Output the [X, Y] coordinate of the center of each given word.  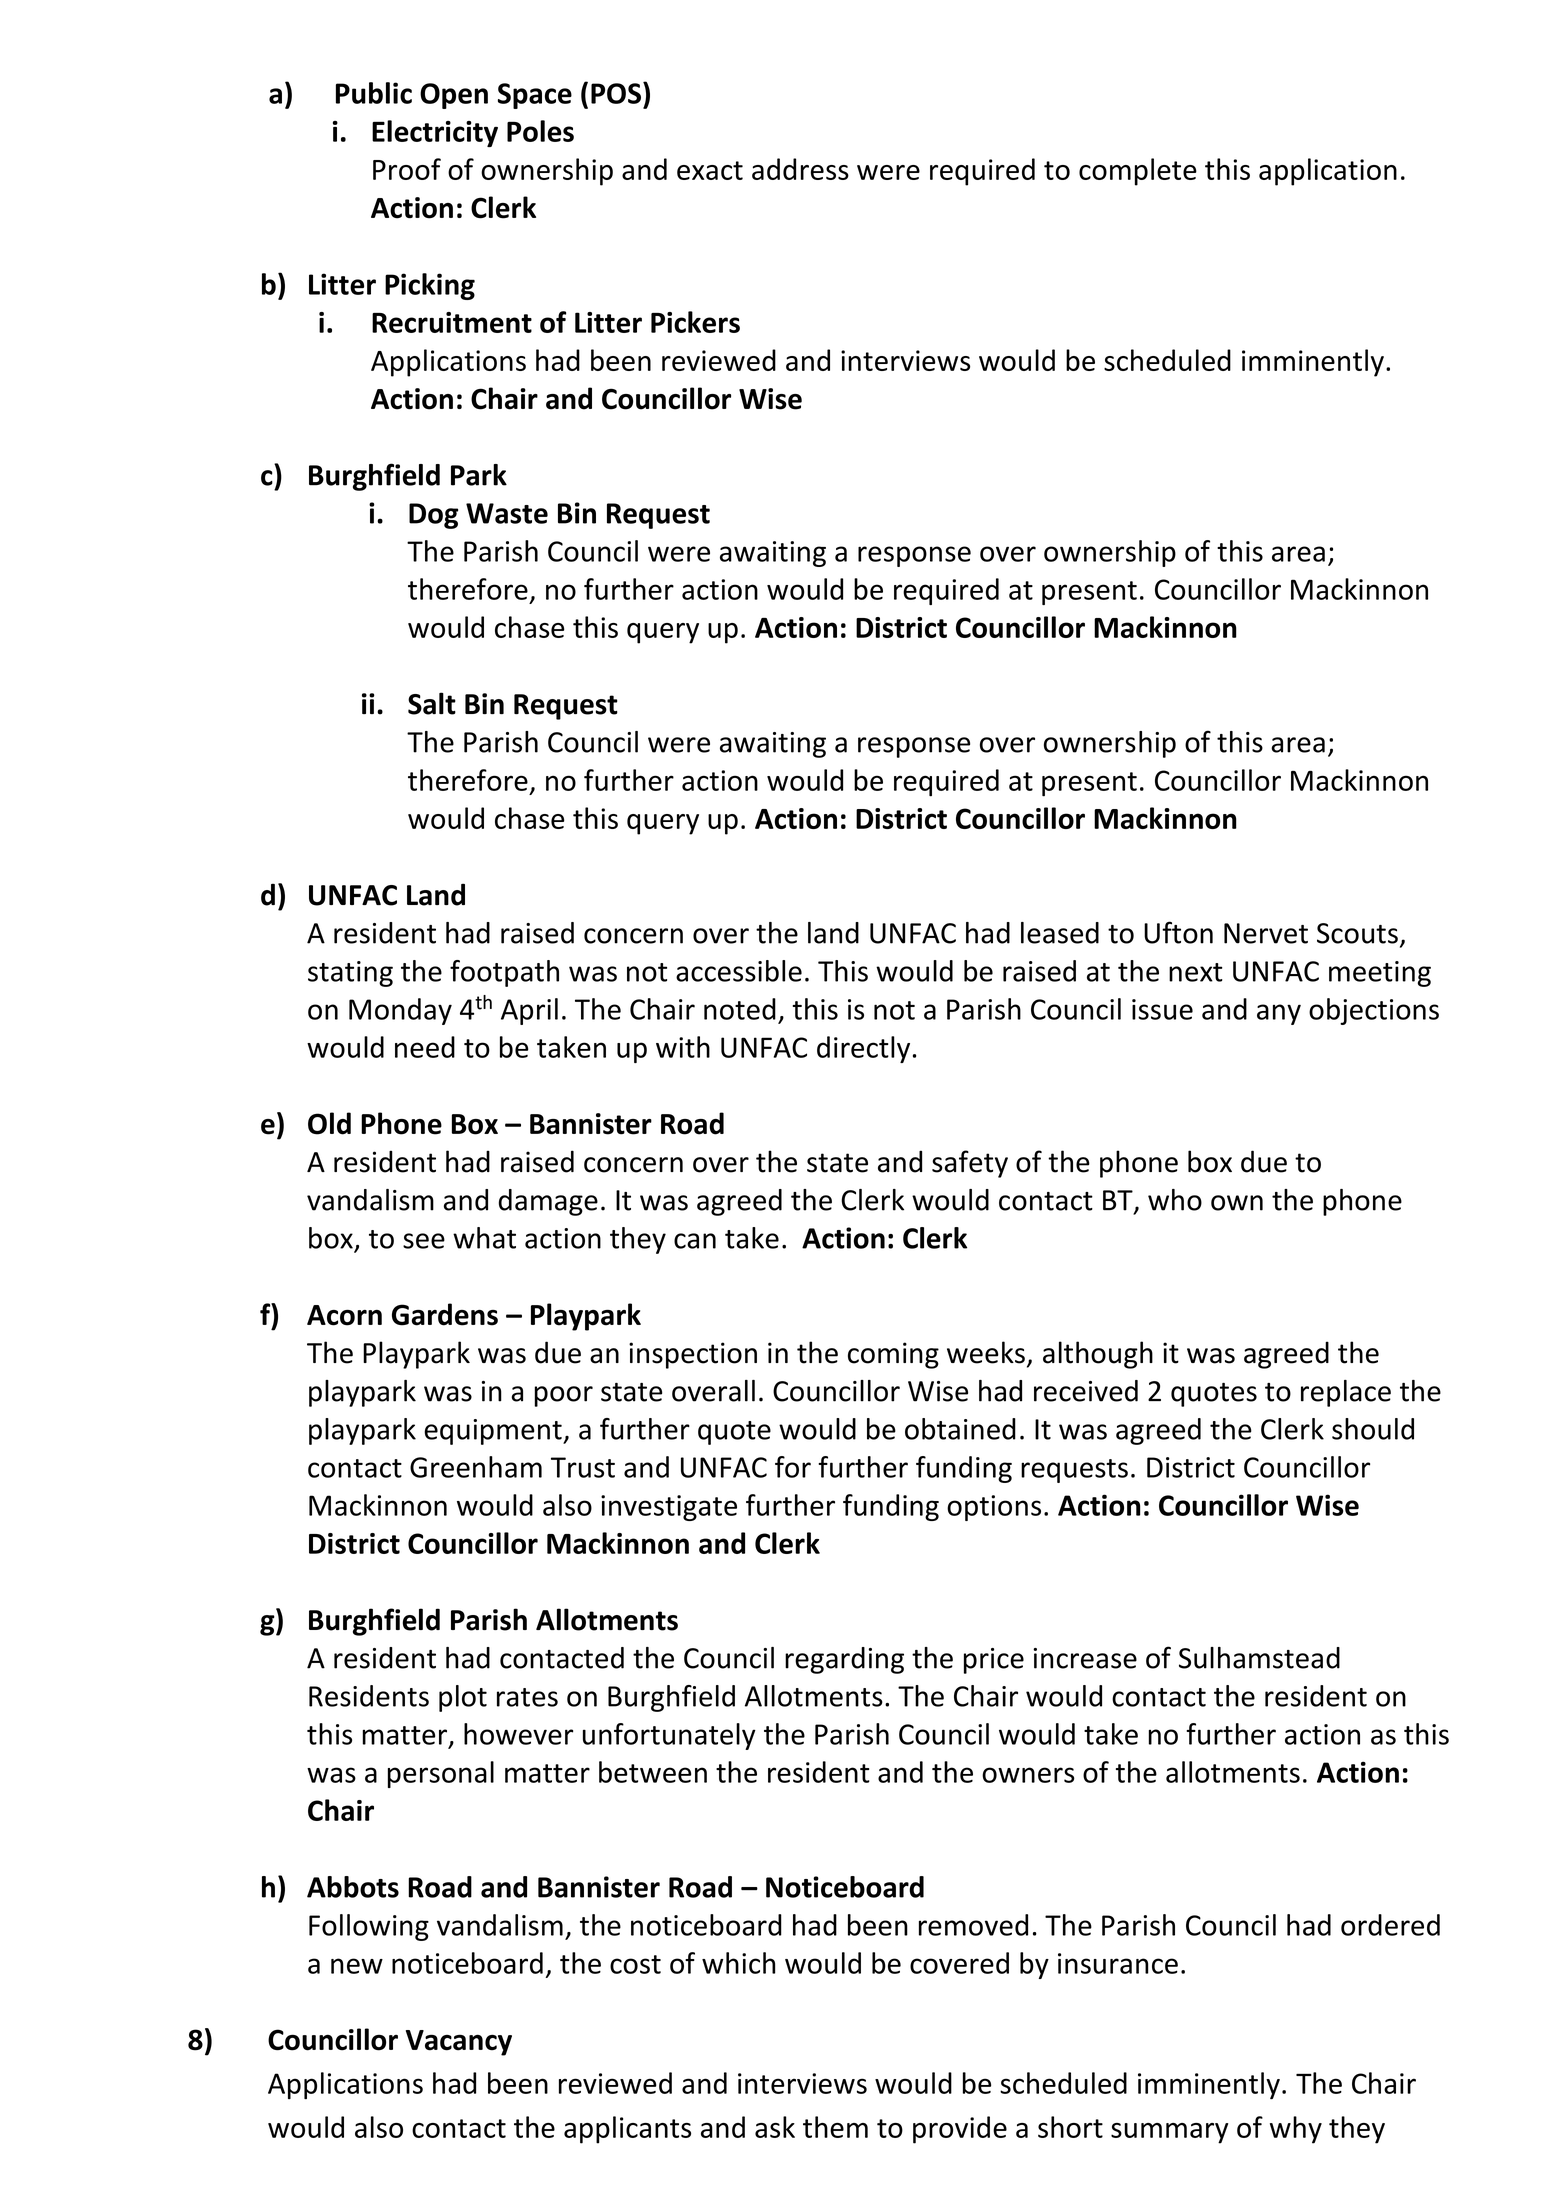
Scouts [1357, 933]
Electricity [435, 133]
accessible [739, 971]
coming [893, 1355]
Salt [432, 703]
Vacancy [459, 2043]
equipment [494, 1432]
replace [1346, 1393]
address [800, 169]
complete [1138, 172]
